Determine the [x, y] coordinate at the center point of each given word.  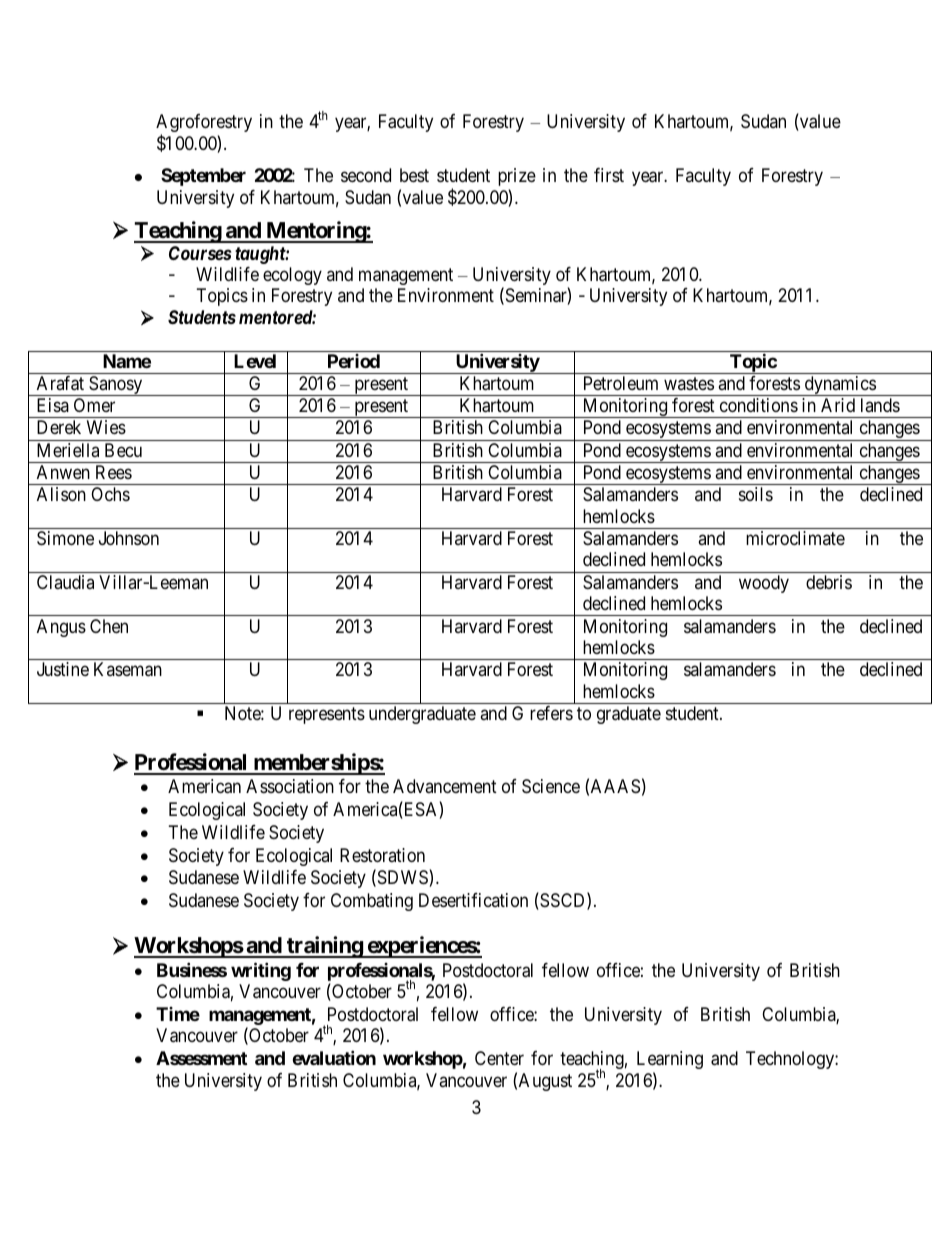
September [203, 177]
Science [551, 786]
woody [764, 584]
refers [551, 713]
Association [290, 786]
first [609, 175]
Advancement [445, 786]
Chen [109, 626]
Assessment [201, 1058]
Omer [94, 405]
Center [499, 1058]
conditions [759, 405]
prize [517, 177]
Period [354, 361]
